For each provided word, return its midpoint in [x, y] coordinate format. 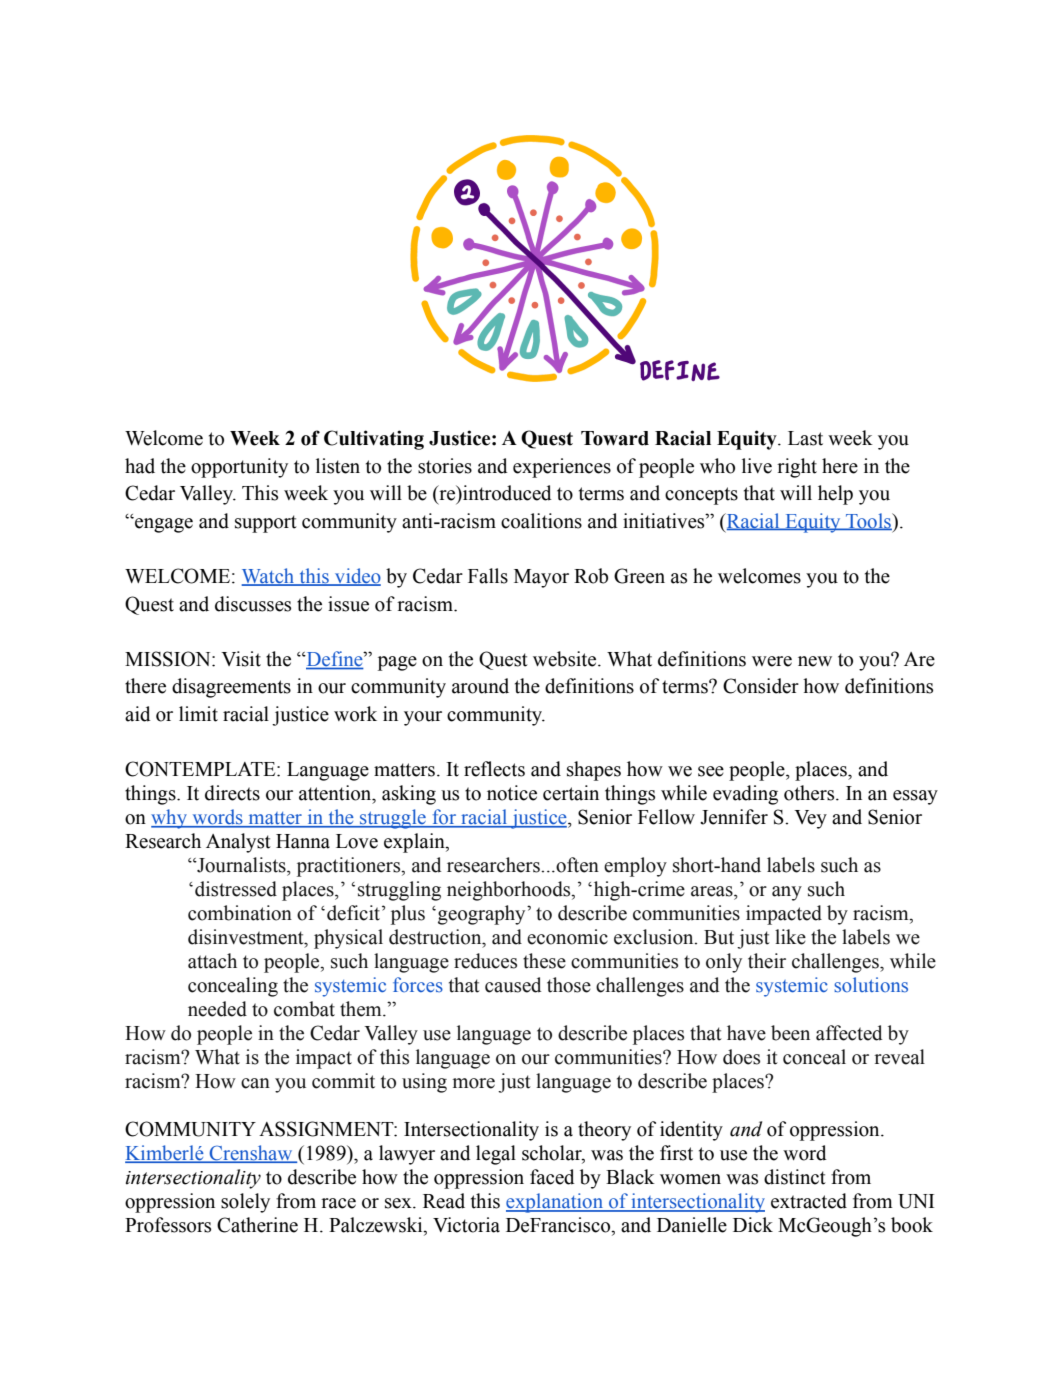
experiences [562, 468]
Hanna [303, 841]
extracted [809, 1201]
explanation [556, 1203]
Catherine [257, 1225]
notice [512, 793]
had [140, 466]
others [810, 793]
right [797, 468]
